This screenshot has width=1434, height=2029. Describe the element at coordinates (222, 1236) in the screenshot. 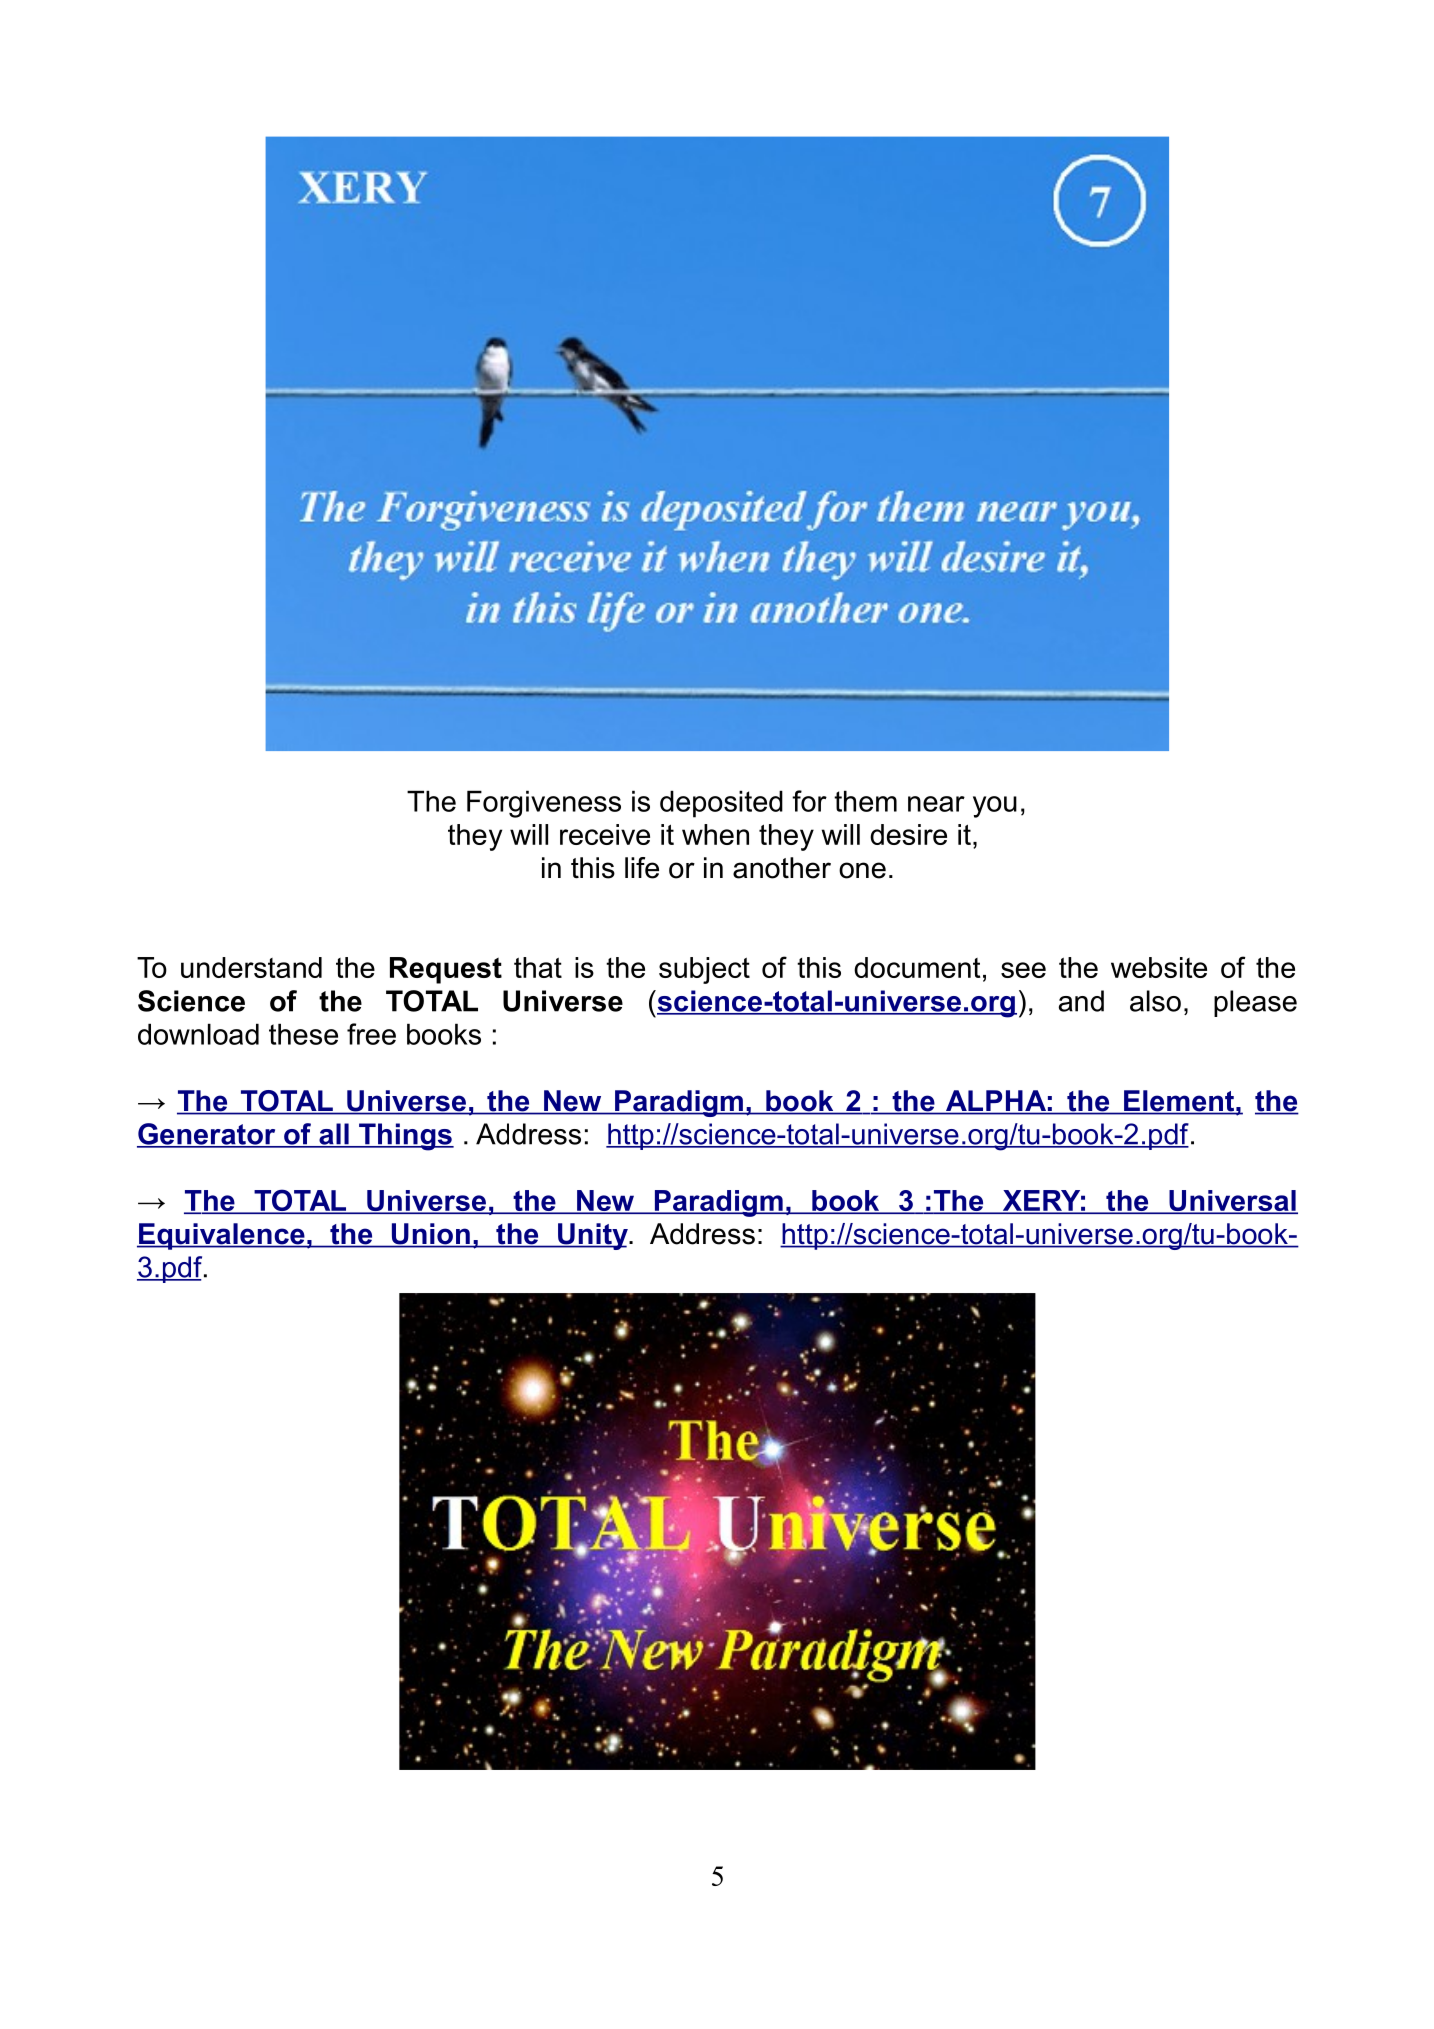

I see `Equivalence` at that location.
